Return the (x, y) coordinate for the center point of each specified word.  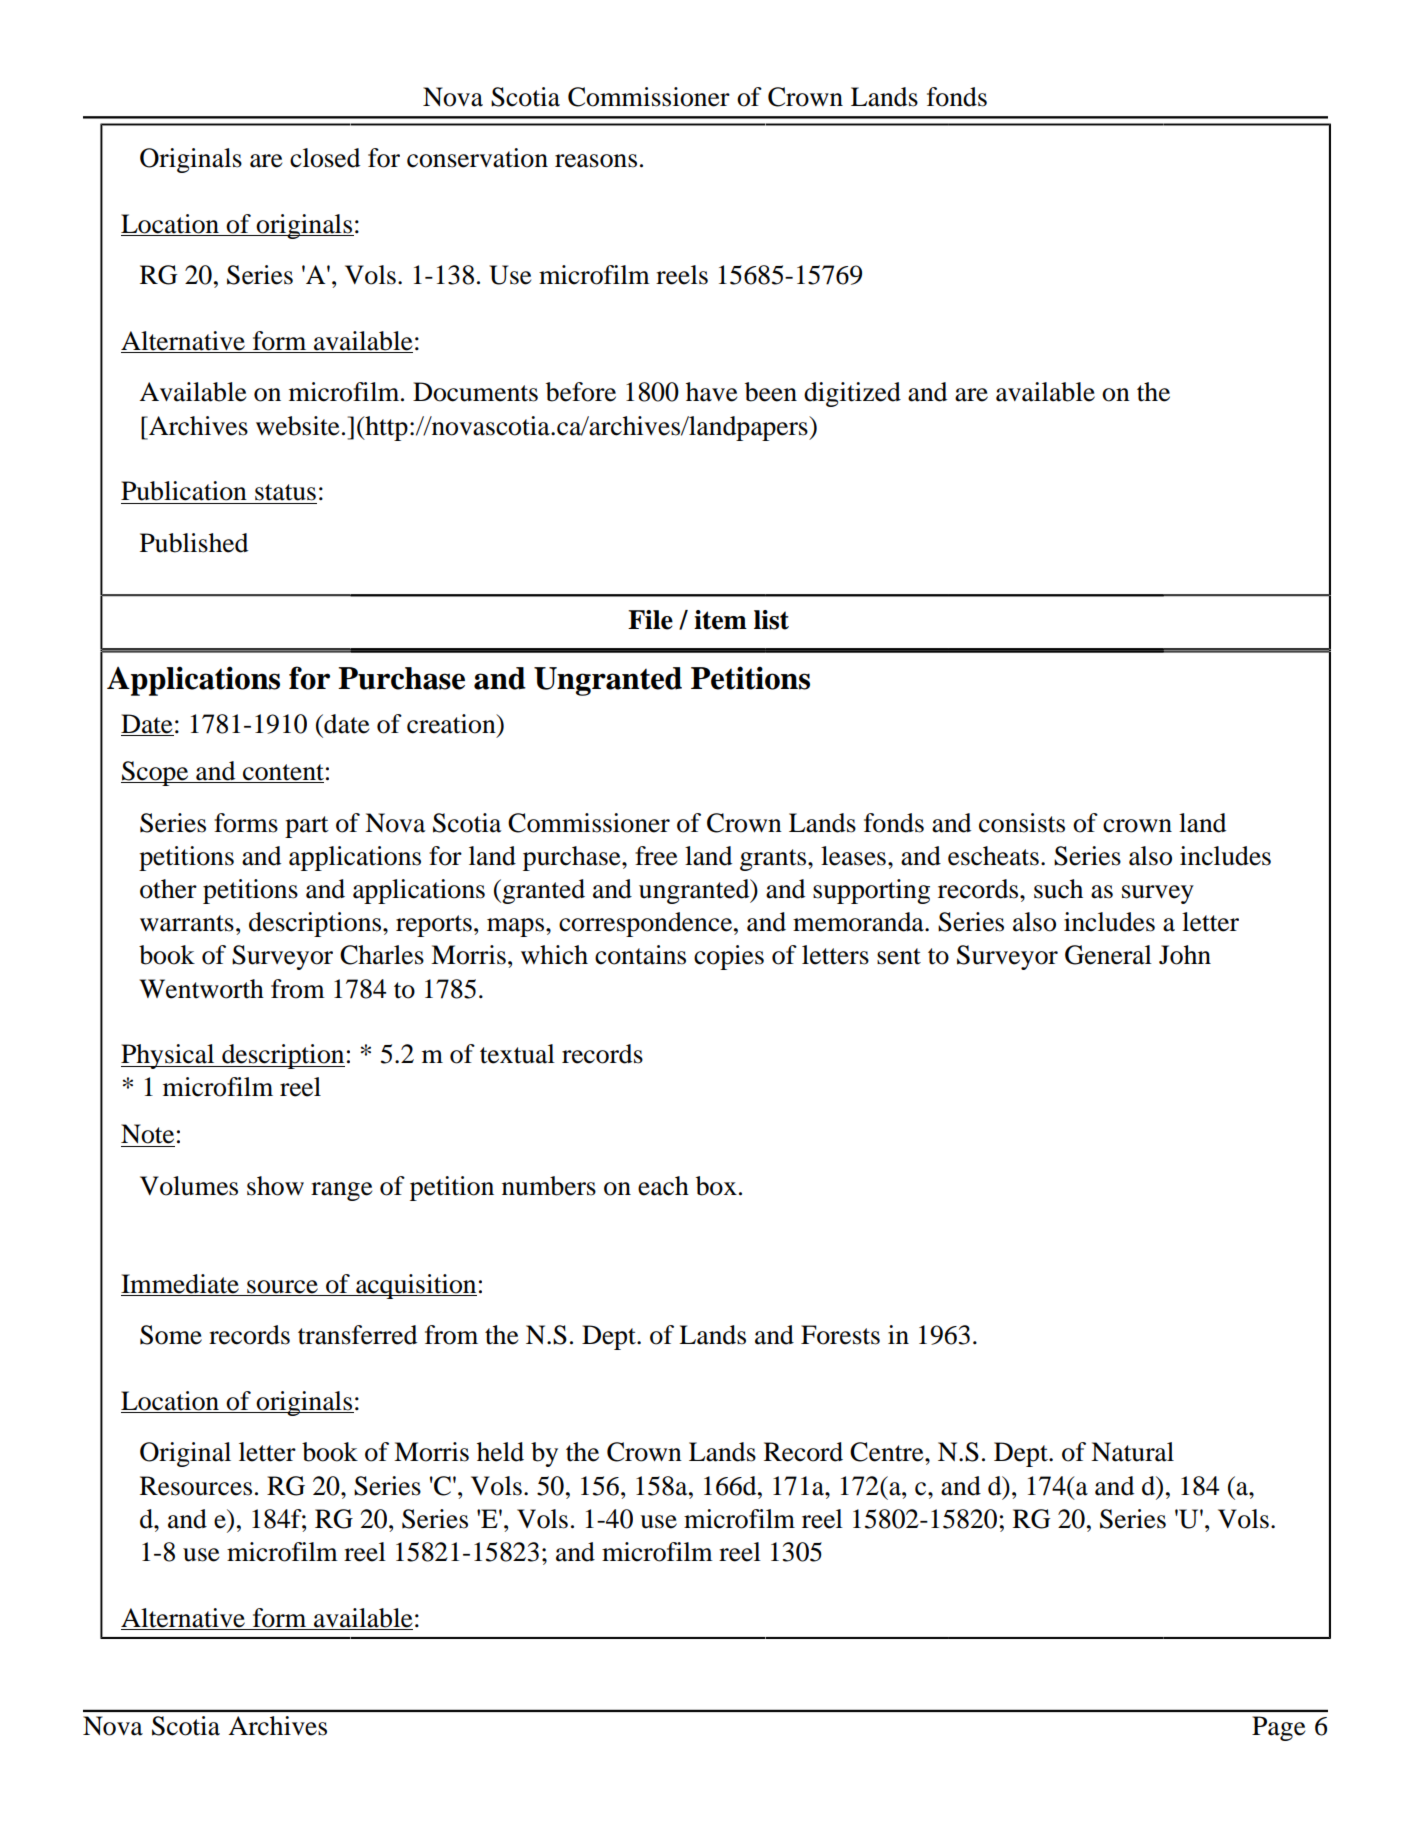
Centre (888, 1452)
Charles (382, 955)
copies (729, 957)
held (500, 1452)
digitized (852, 394)
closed (325, 158)
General (1108, 955)
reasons (596, 161)
